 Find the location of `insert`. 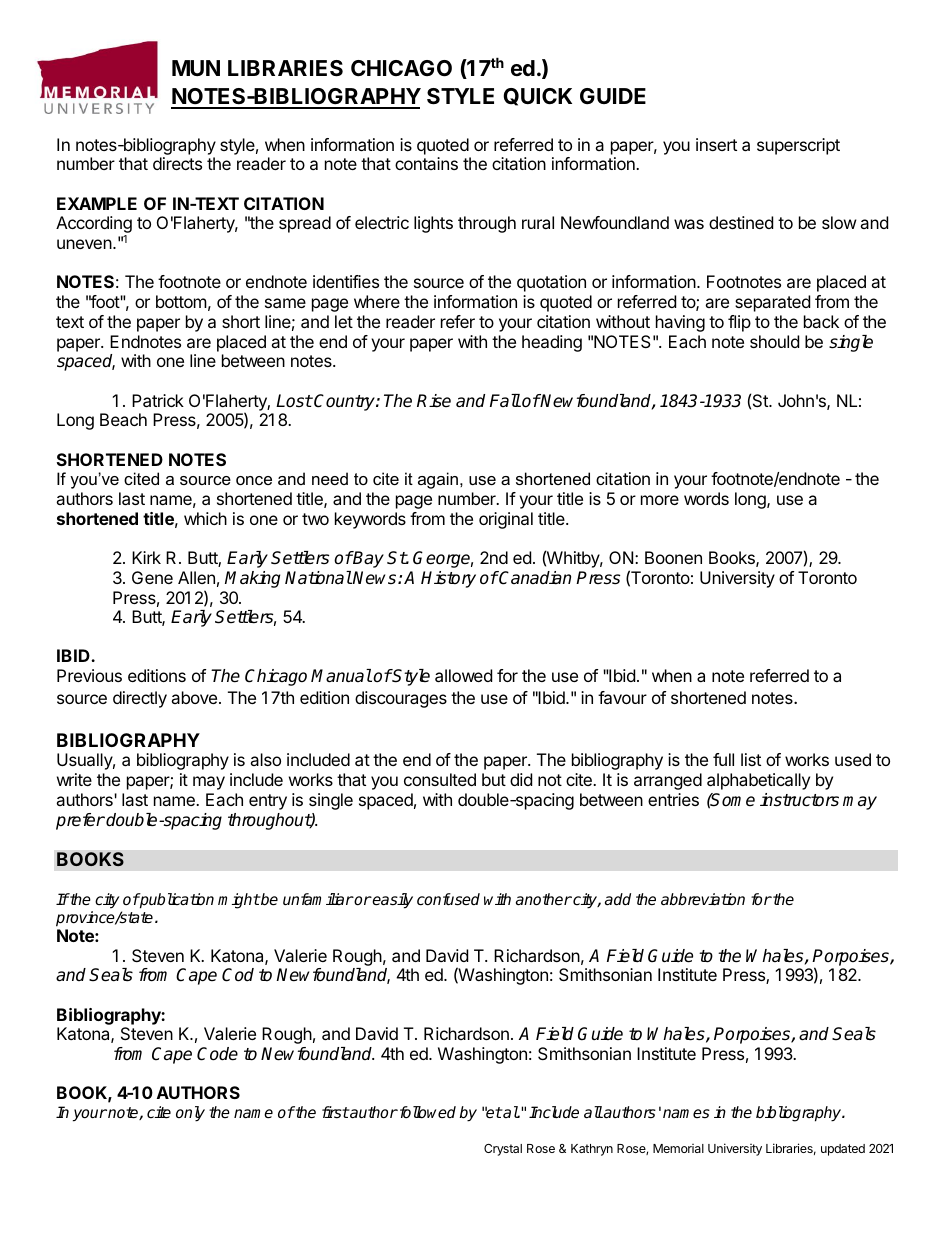

insert is located at coordinates (716, 144).
